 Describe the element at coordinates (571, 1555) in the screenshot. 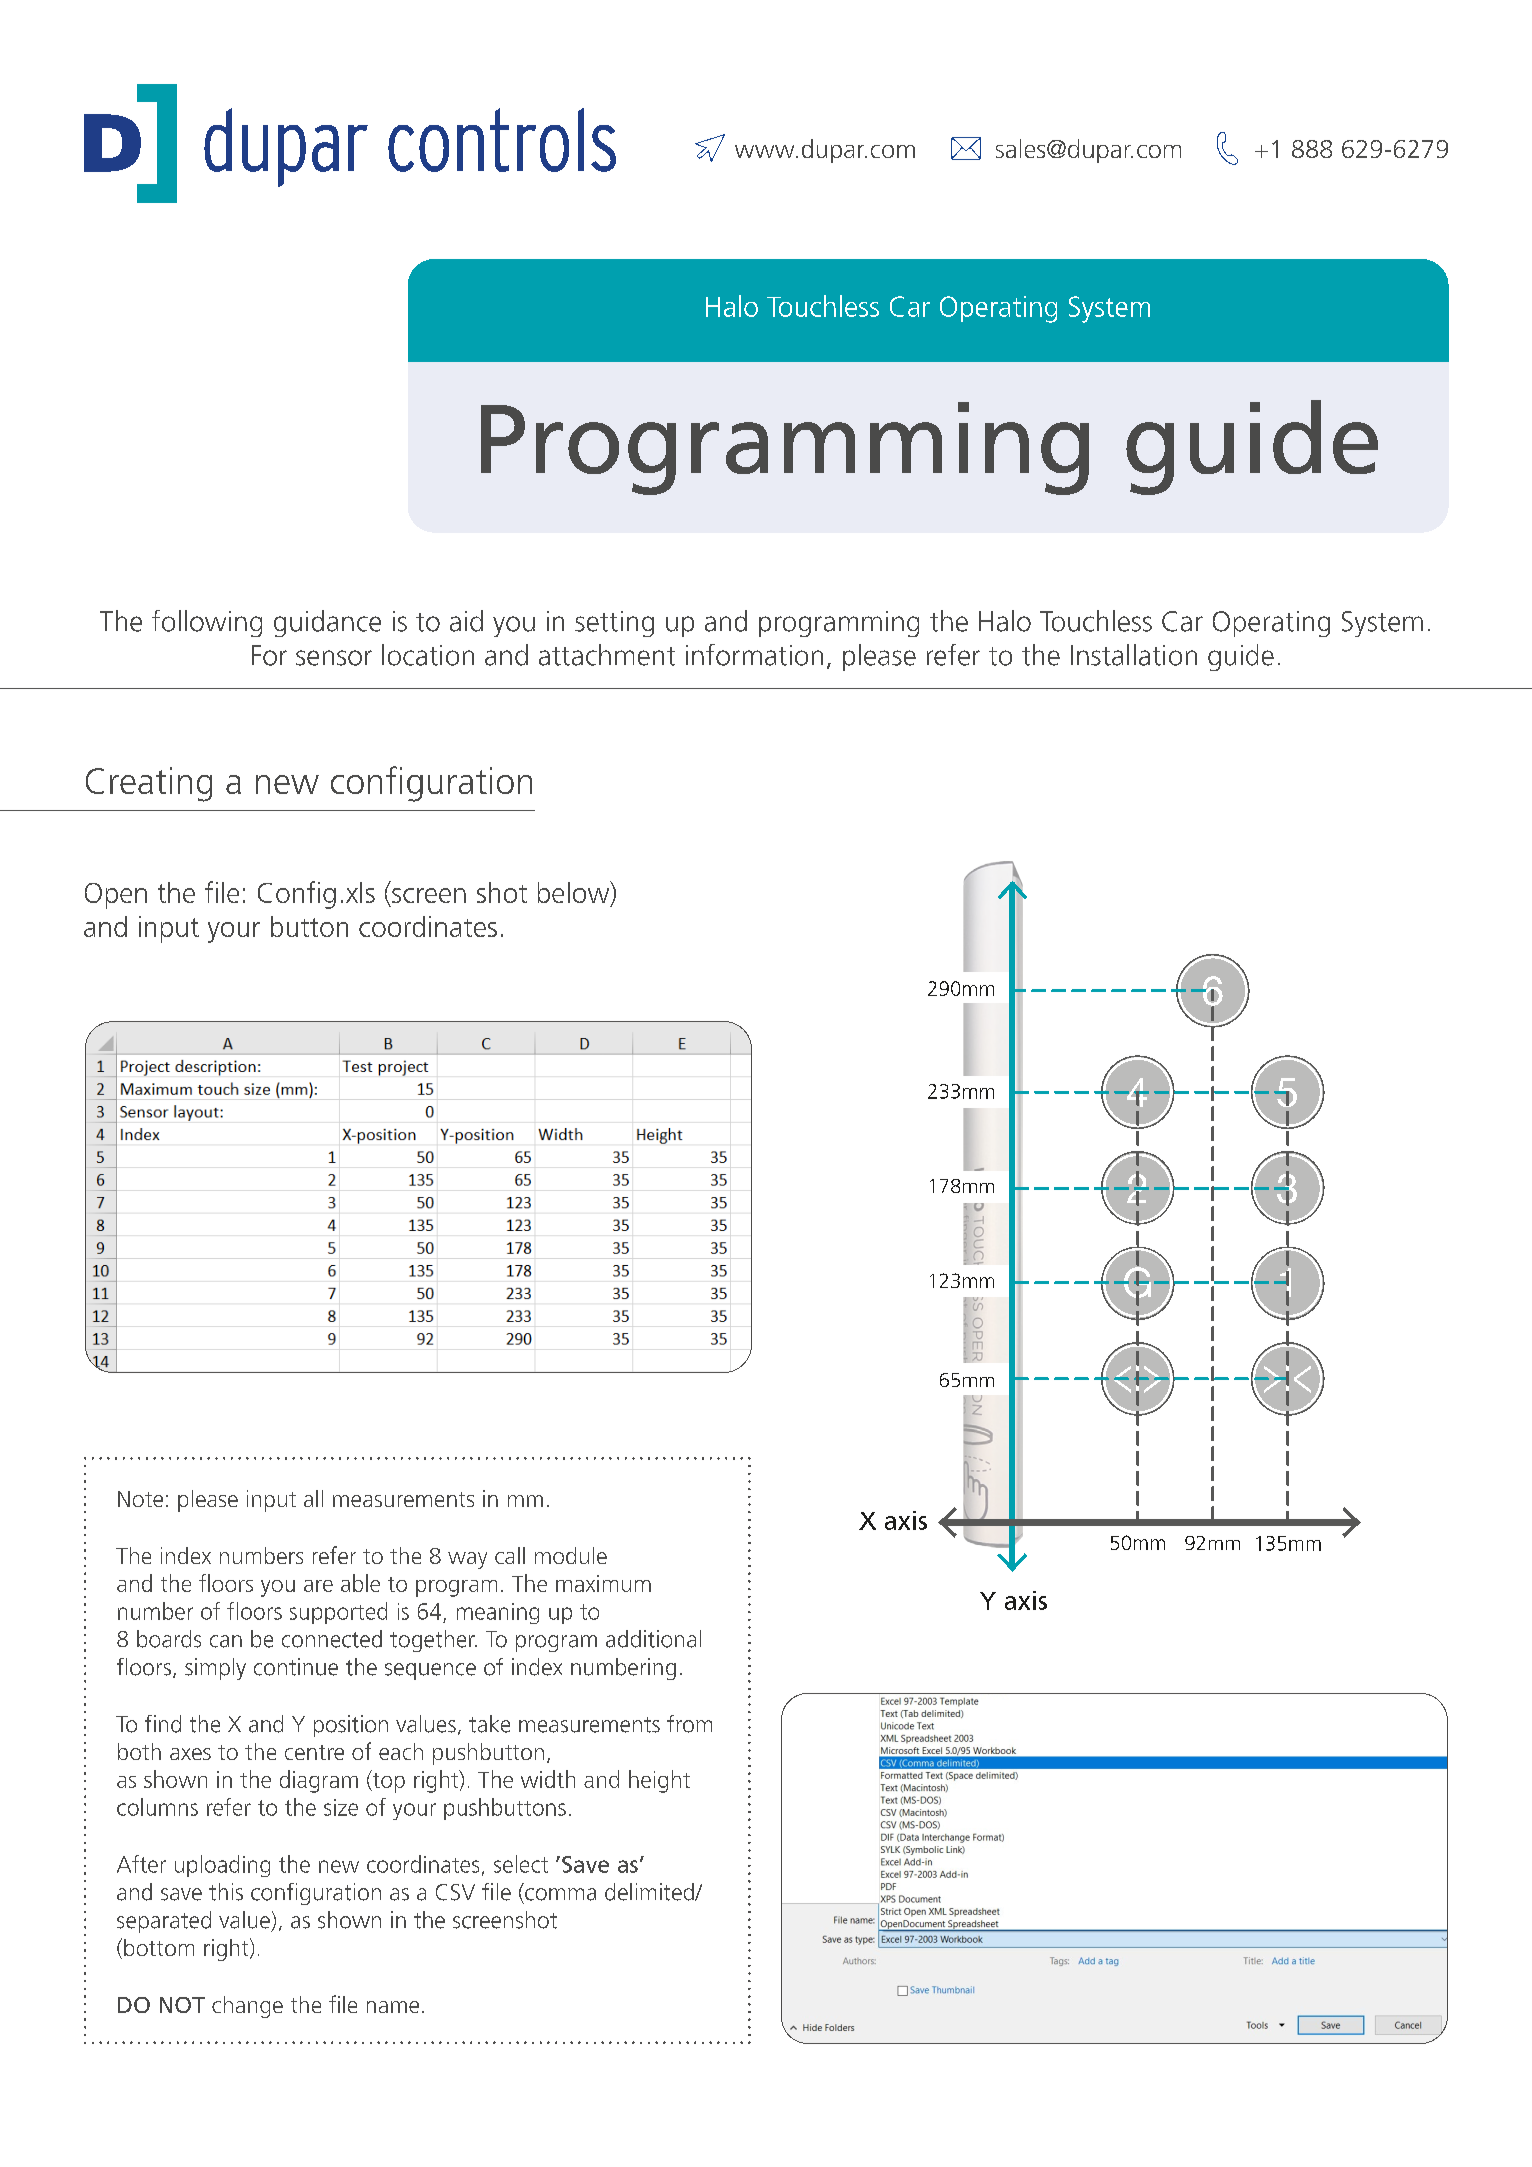

I see `module` at that location.
